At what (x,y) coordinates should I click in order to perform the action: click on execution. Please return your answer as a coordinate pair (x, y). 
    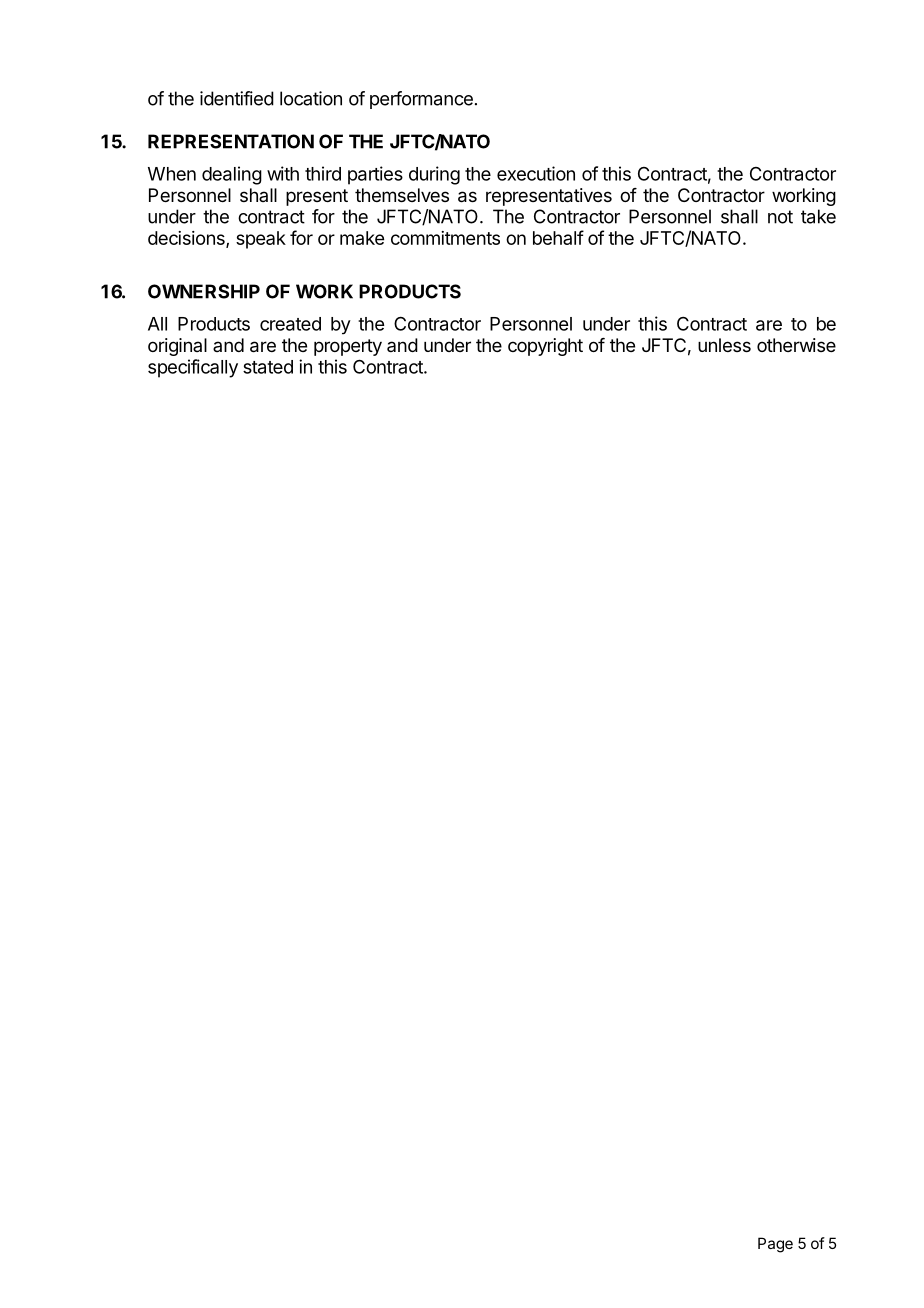
    Looking at the image, I should click on (536, 173).
